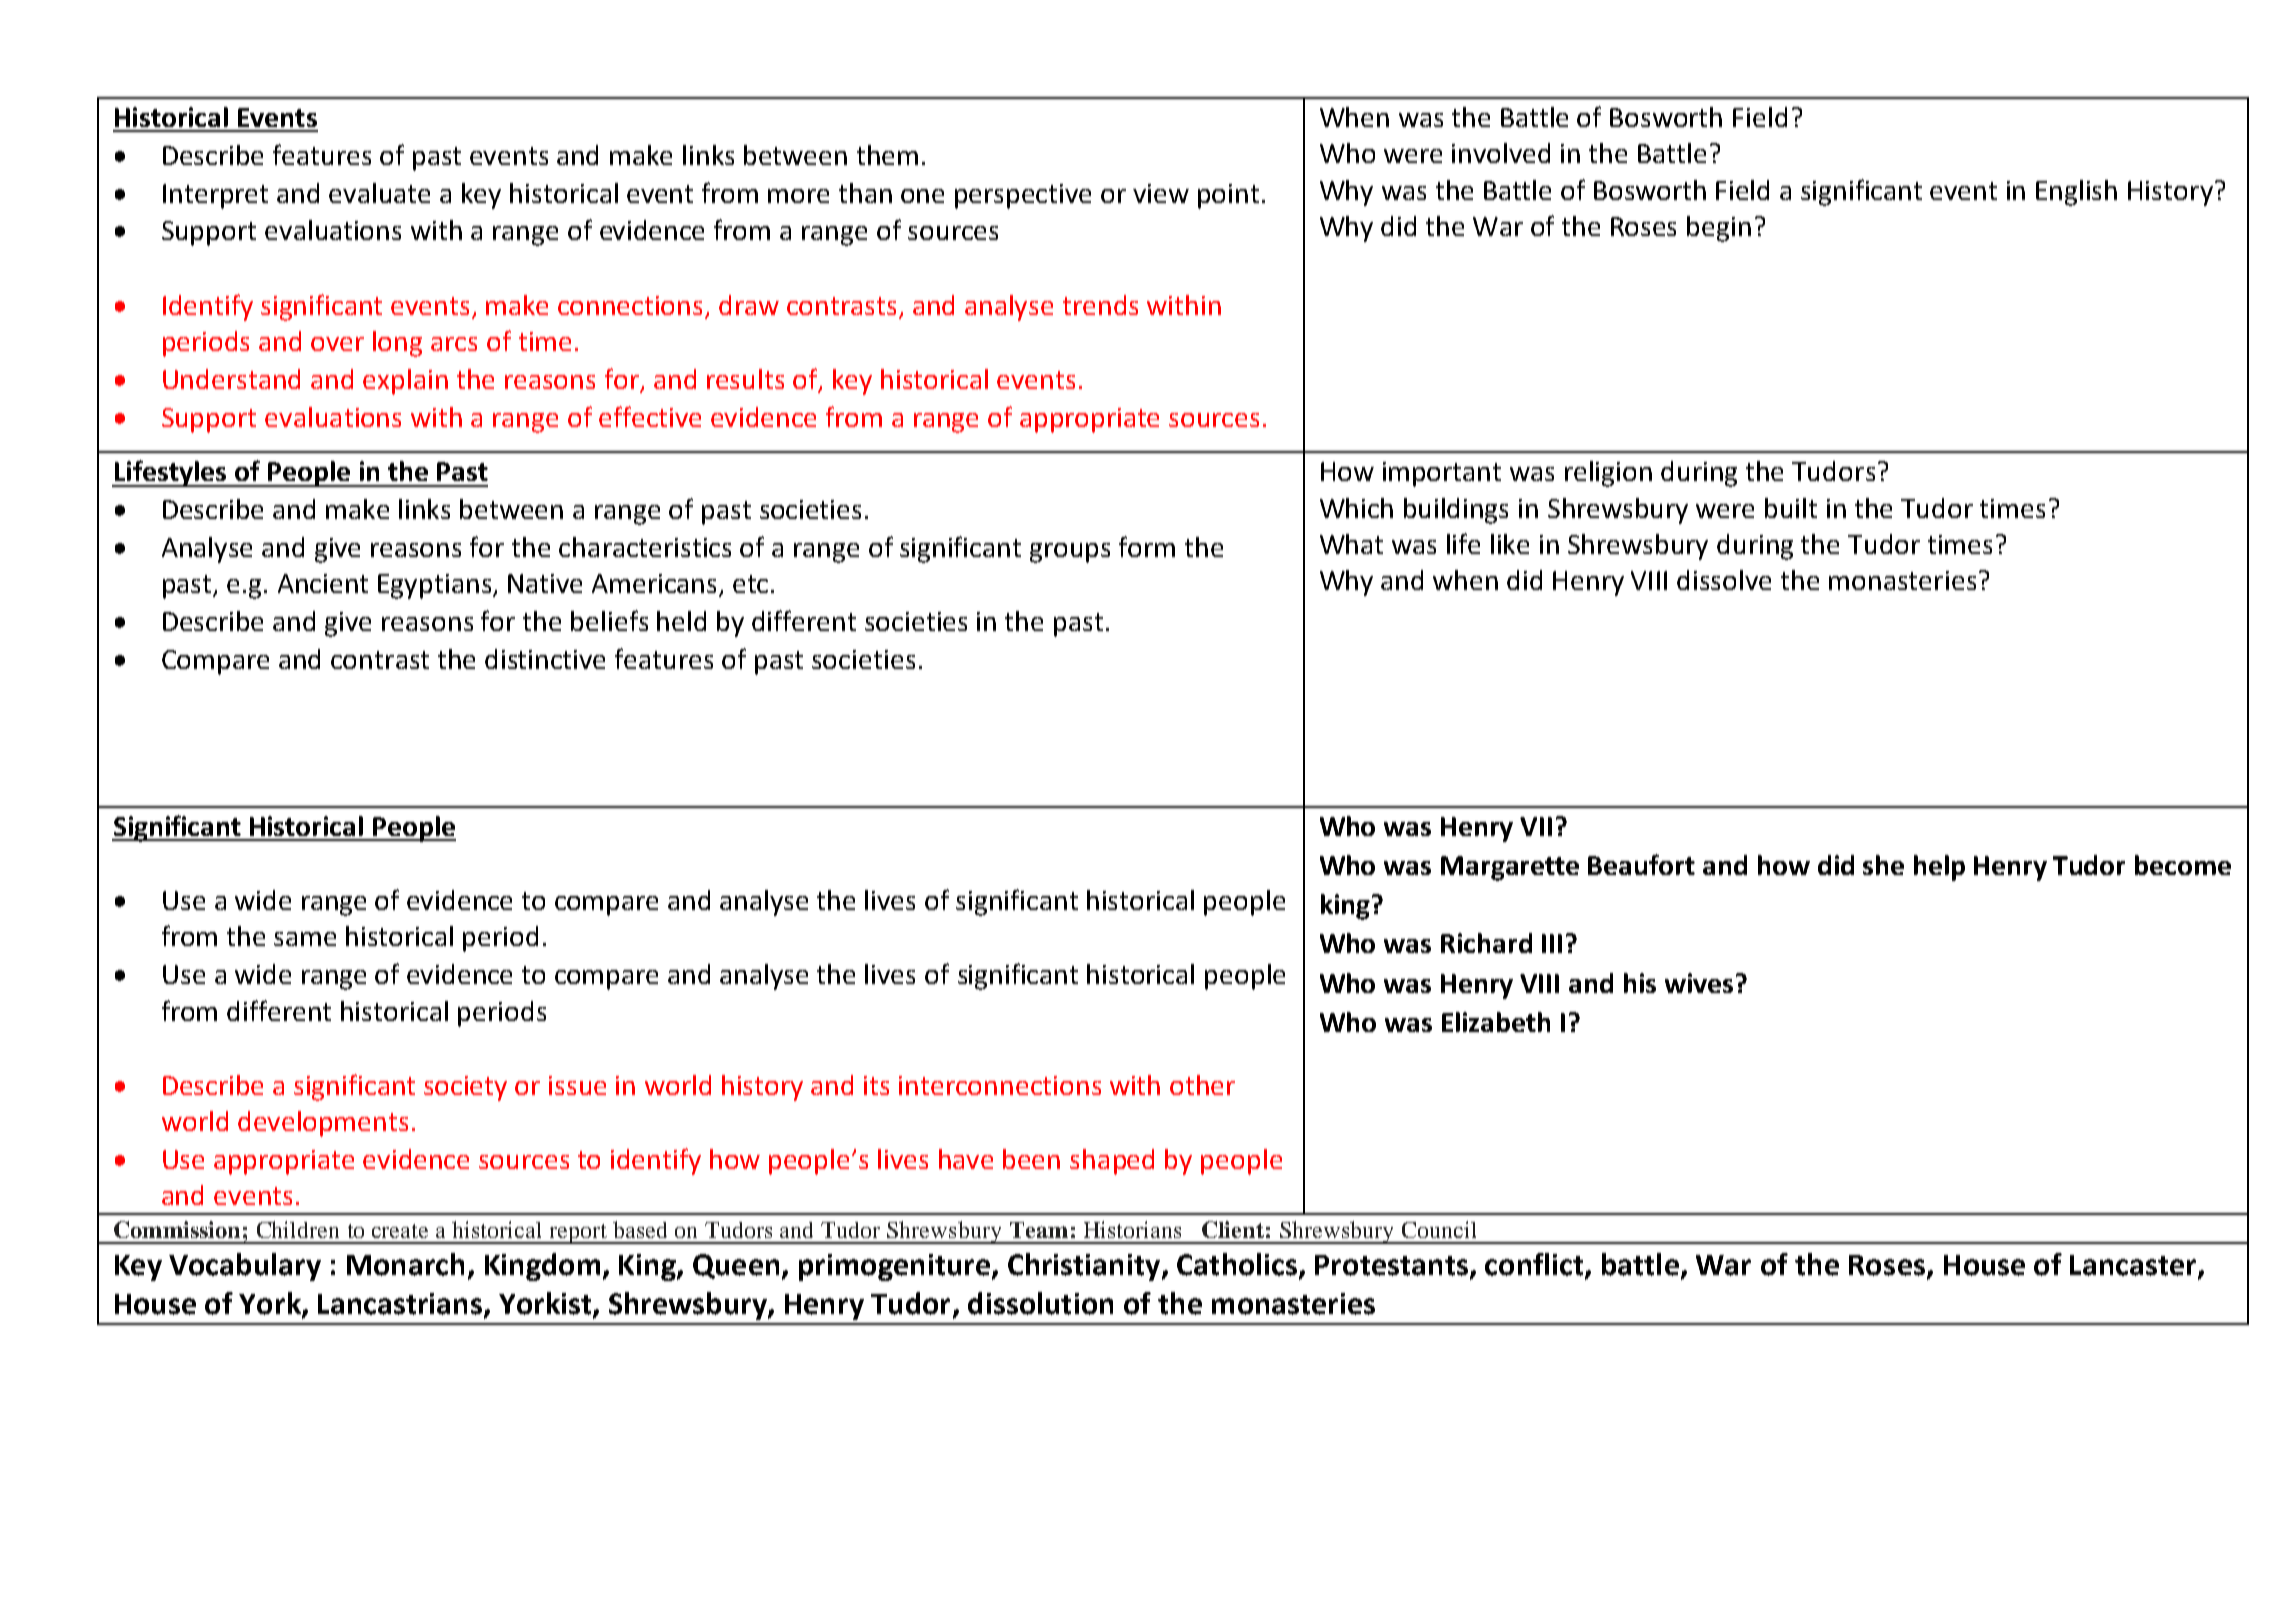 The width and height of the screenshot is (2275, 1609). I want to click on groups, so click(1070, 553).
